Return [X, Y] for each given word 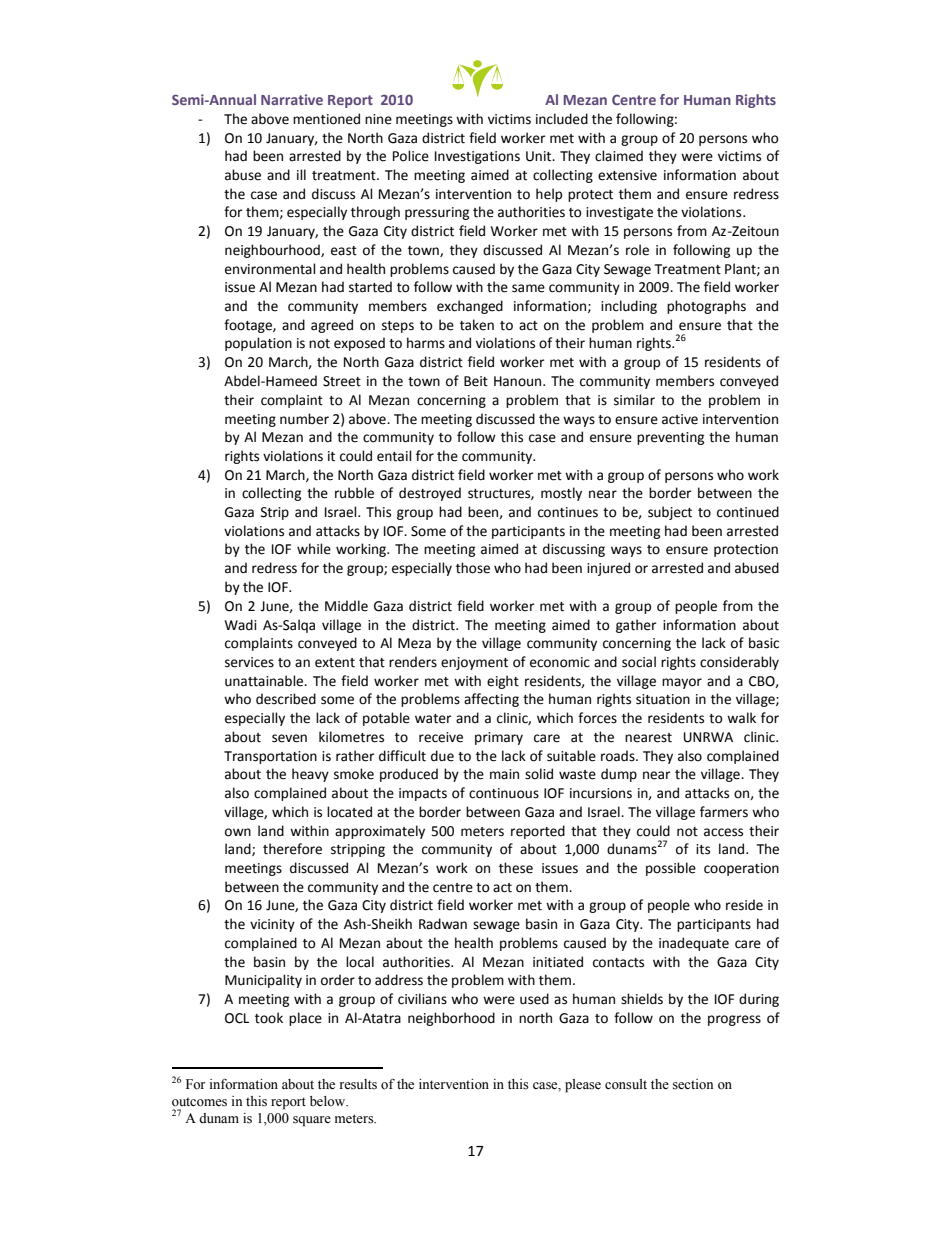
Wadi [241, 625]
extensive [627, 175]
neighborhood [451, 1019]
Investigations [477, 157]
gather [636, 626]
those [473, 568]
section [693, 1084]
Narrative [292, 99]
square [312, 1121]
